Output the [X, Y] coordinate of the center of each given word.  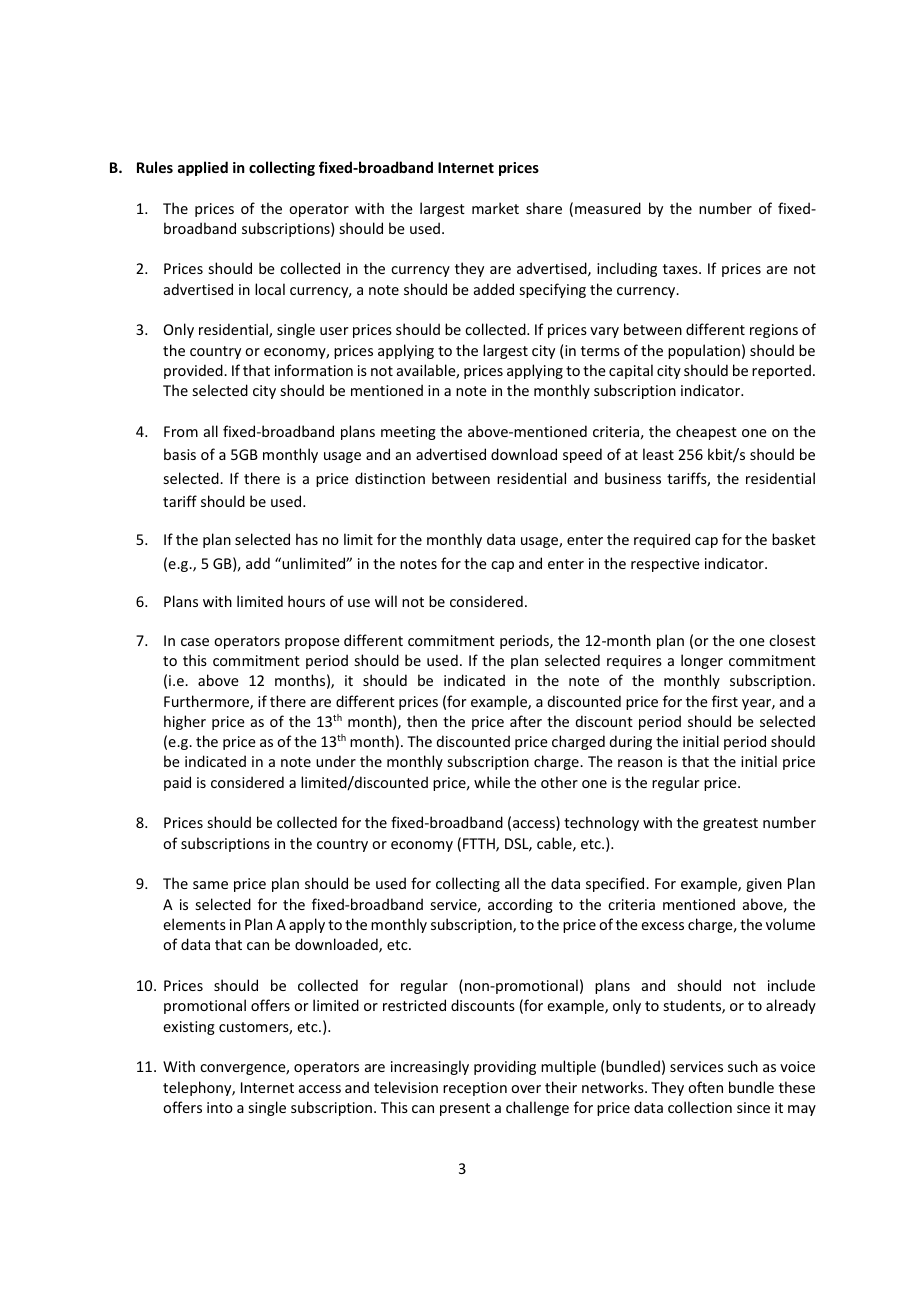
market [495, 208]
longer [702, 661]
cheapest [706, 432]
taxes [681, 269]
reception [475, 1089]
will [386, 601]
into [220, 1107]
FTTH [480, 845]
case [195, 642]
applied [203, 168]
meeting [408, 433]
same [210, 885]
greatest [730, 824]
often [705, 1087]
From [181, 431]
